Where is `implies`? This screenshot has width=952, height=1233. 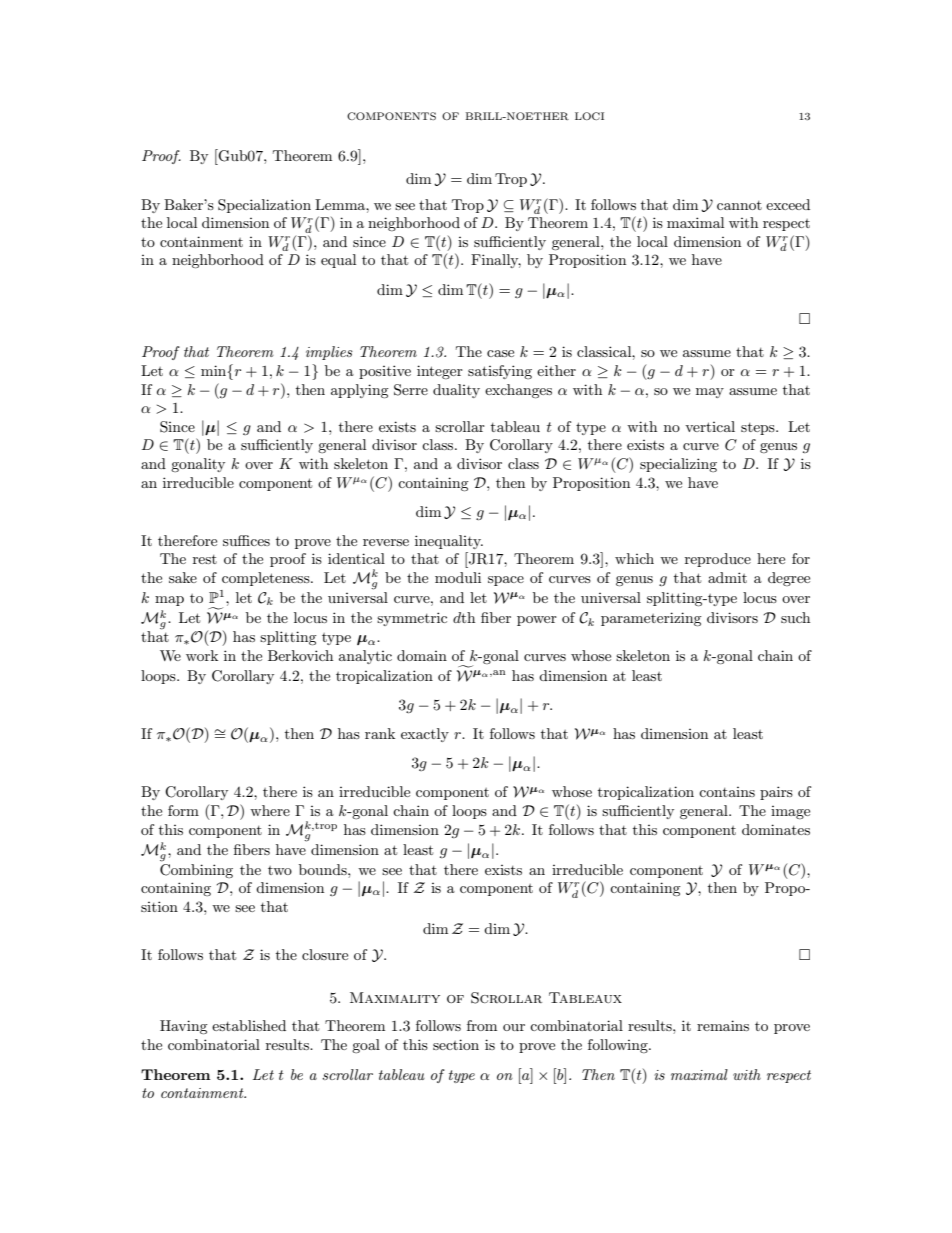 implies is located at coordinates (329, 353).
